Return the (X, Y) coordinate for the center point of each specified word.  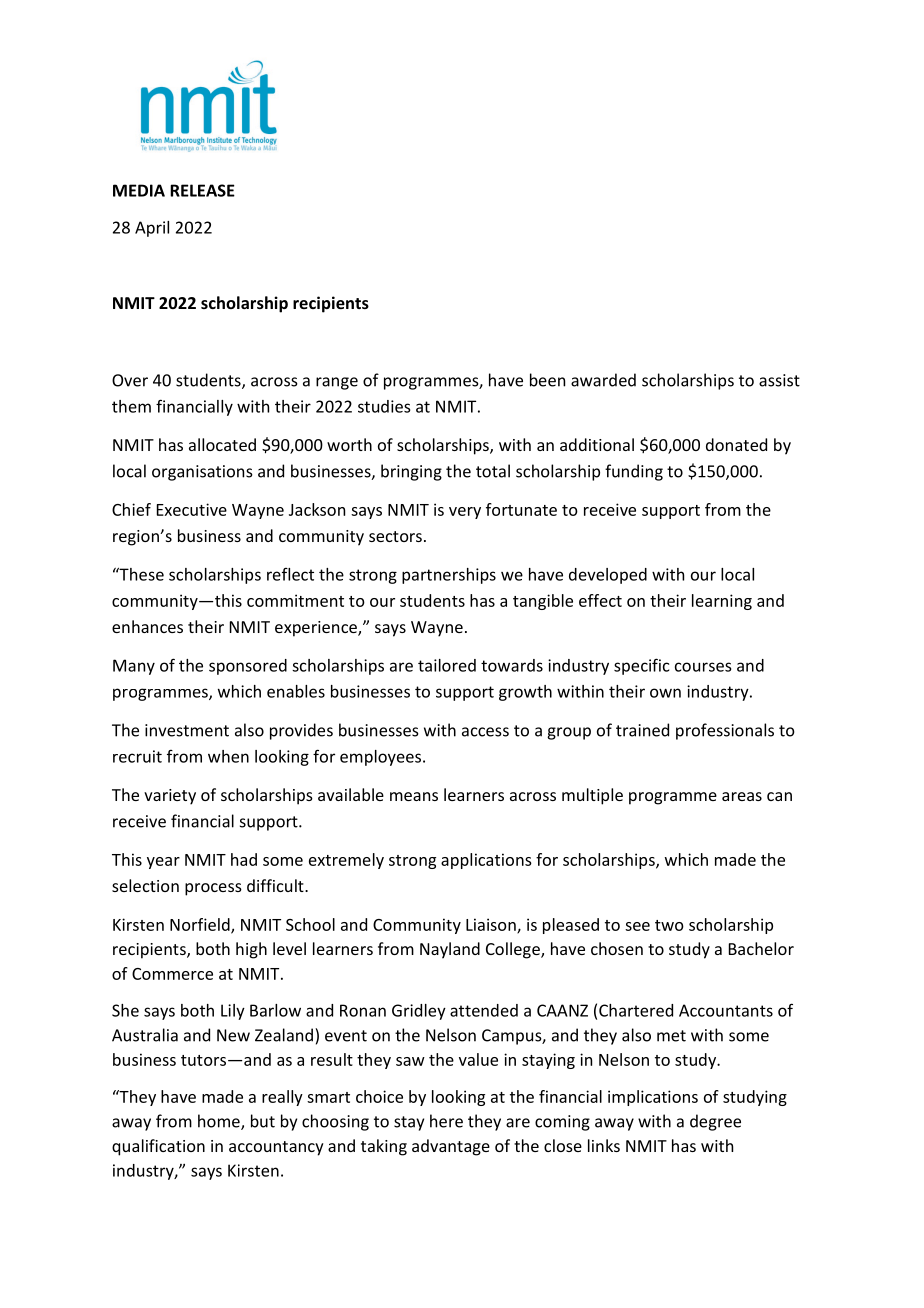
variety (170, 797)
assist (779, 380)
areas (742, 796)
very (465, 513)
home (220, 1122)
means (414, 796)
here (446, 1121)
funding (634, 472)
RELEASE (202, 190)
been (547, 380)
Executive (192, 509)
